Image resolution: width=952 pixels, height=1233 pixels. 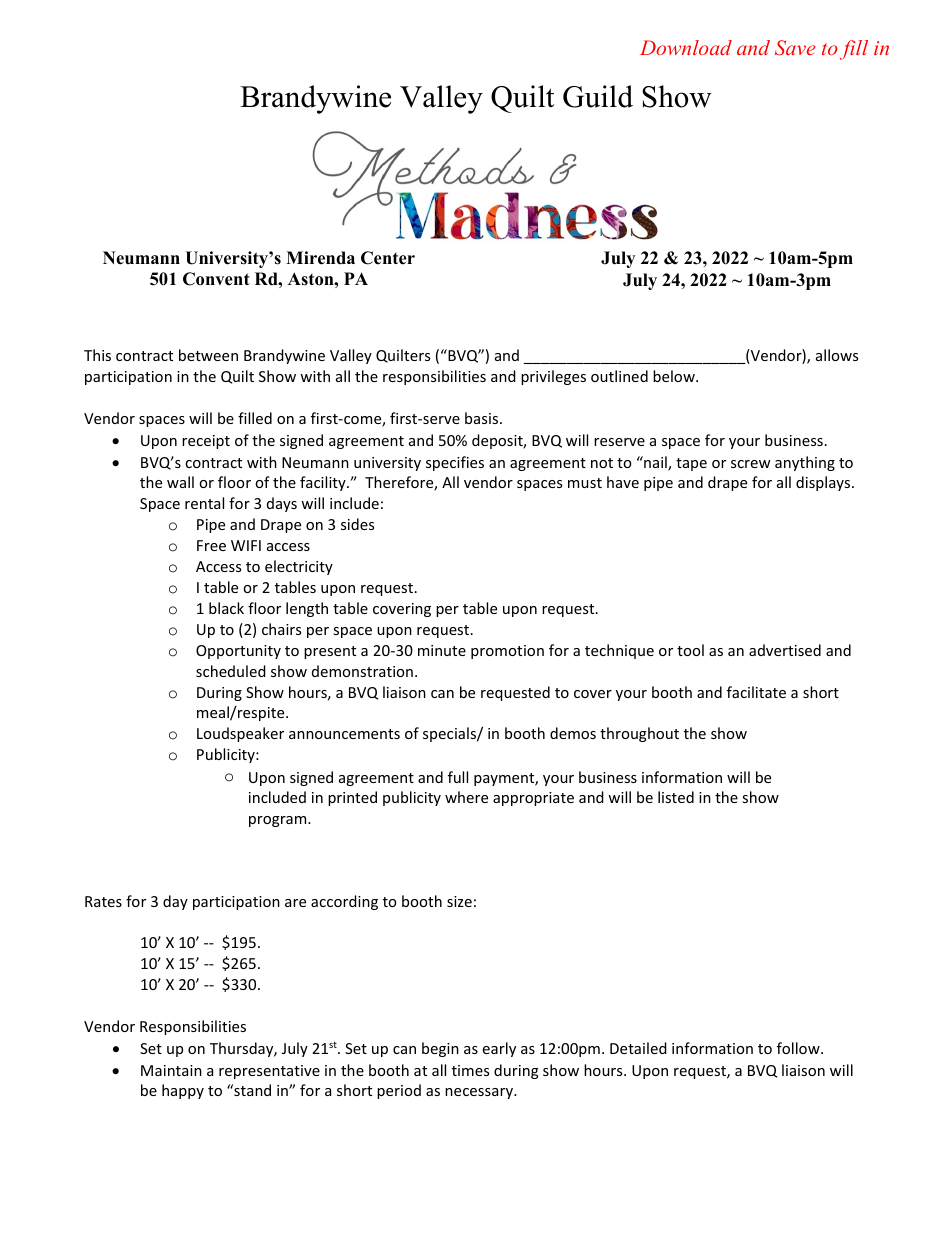 I want to click on Free, so click(x=211, y=545).
